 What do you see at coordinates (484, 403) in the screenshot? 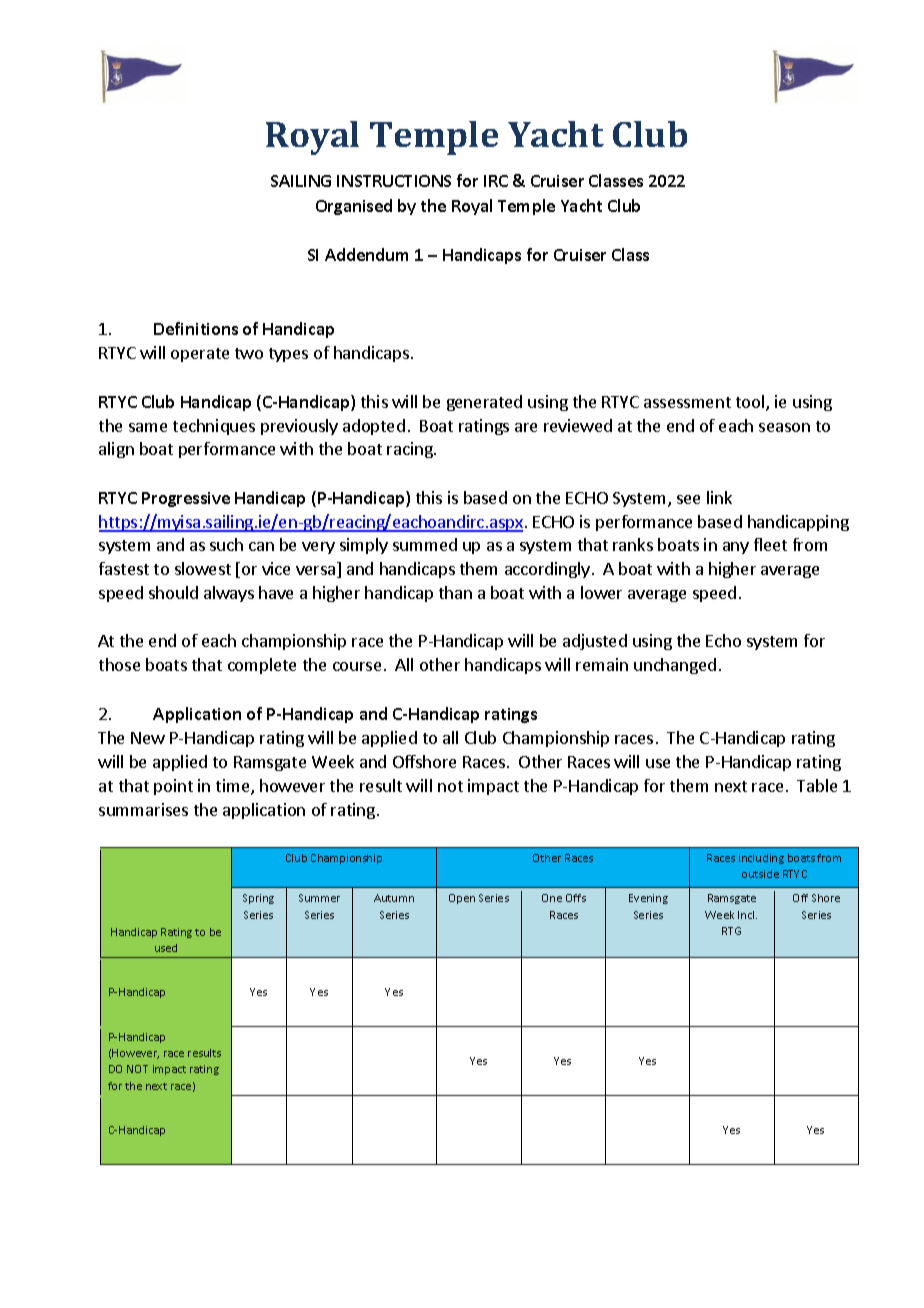
I see `generated` at bounding box center [484, 403].
